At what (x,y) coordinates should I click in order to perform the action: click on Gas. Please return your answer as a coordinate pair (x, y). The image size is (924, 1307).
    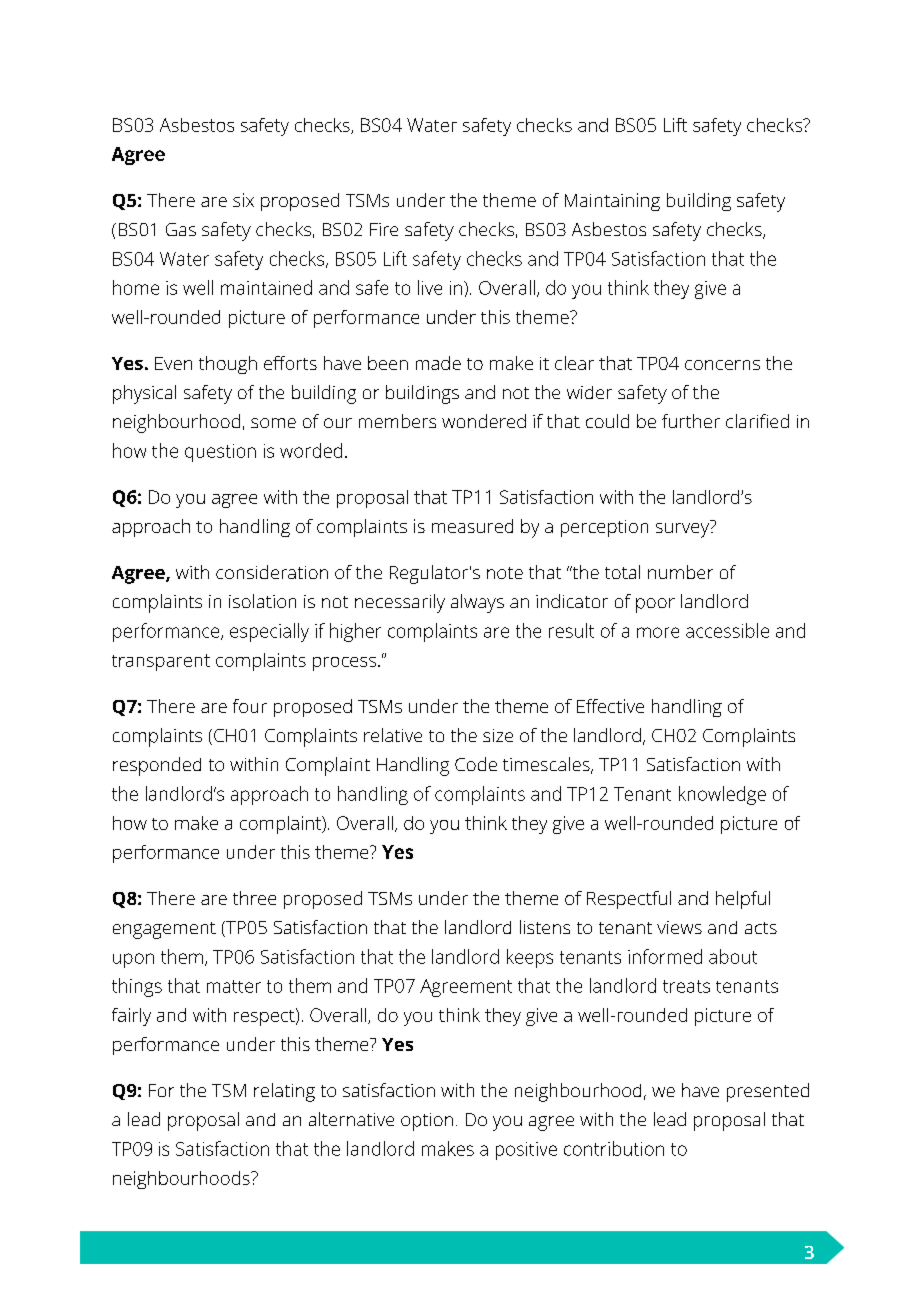
    Looking at the image, I should click on (181, 229).
